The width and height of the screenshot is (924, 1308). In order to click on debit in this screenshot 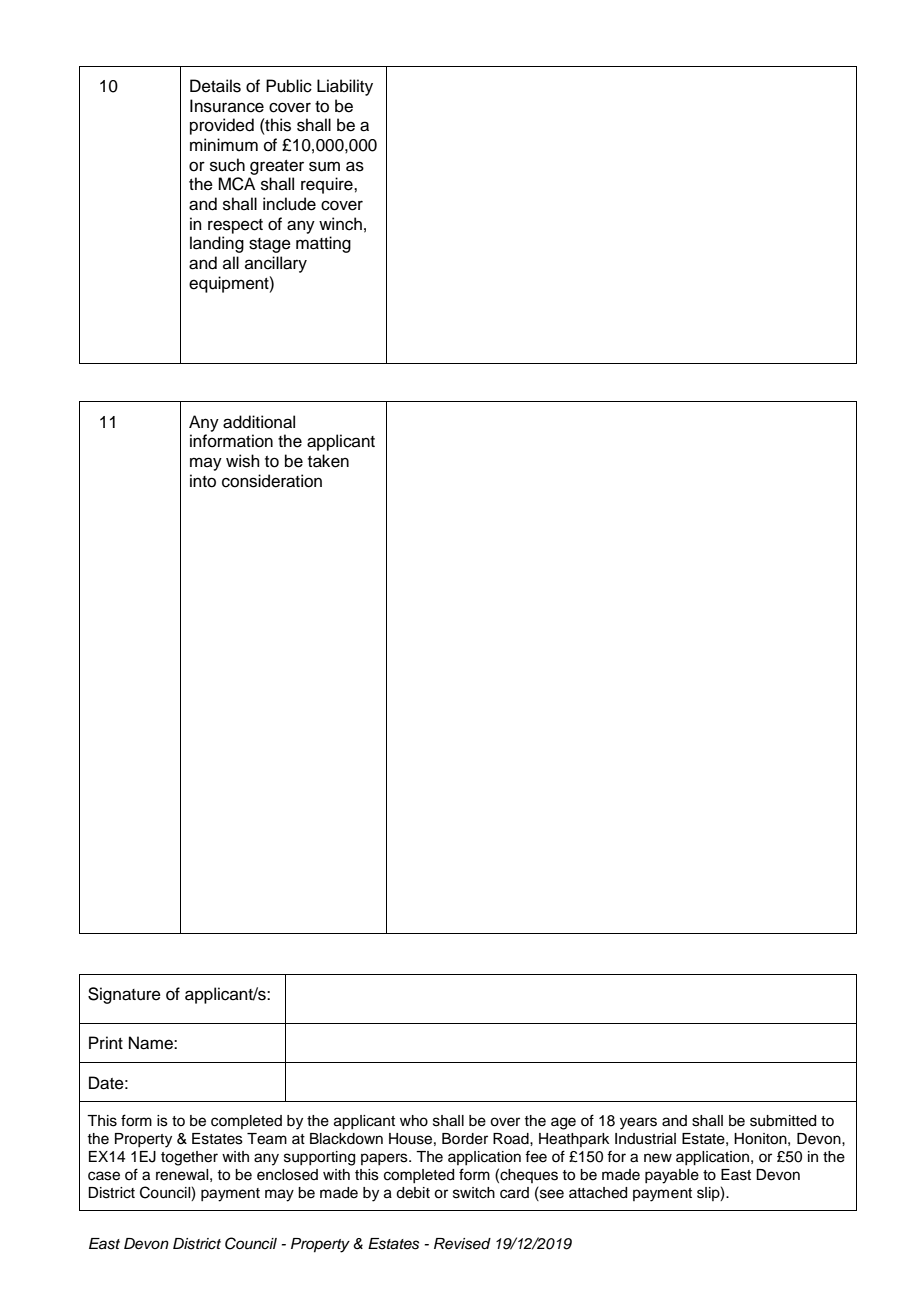, I will do `click(413, 1193)`.
